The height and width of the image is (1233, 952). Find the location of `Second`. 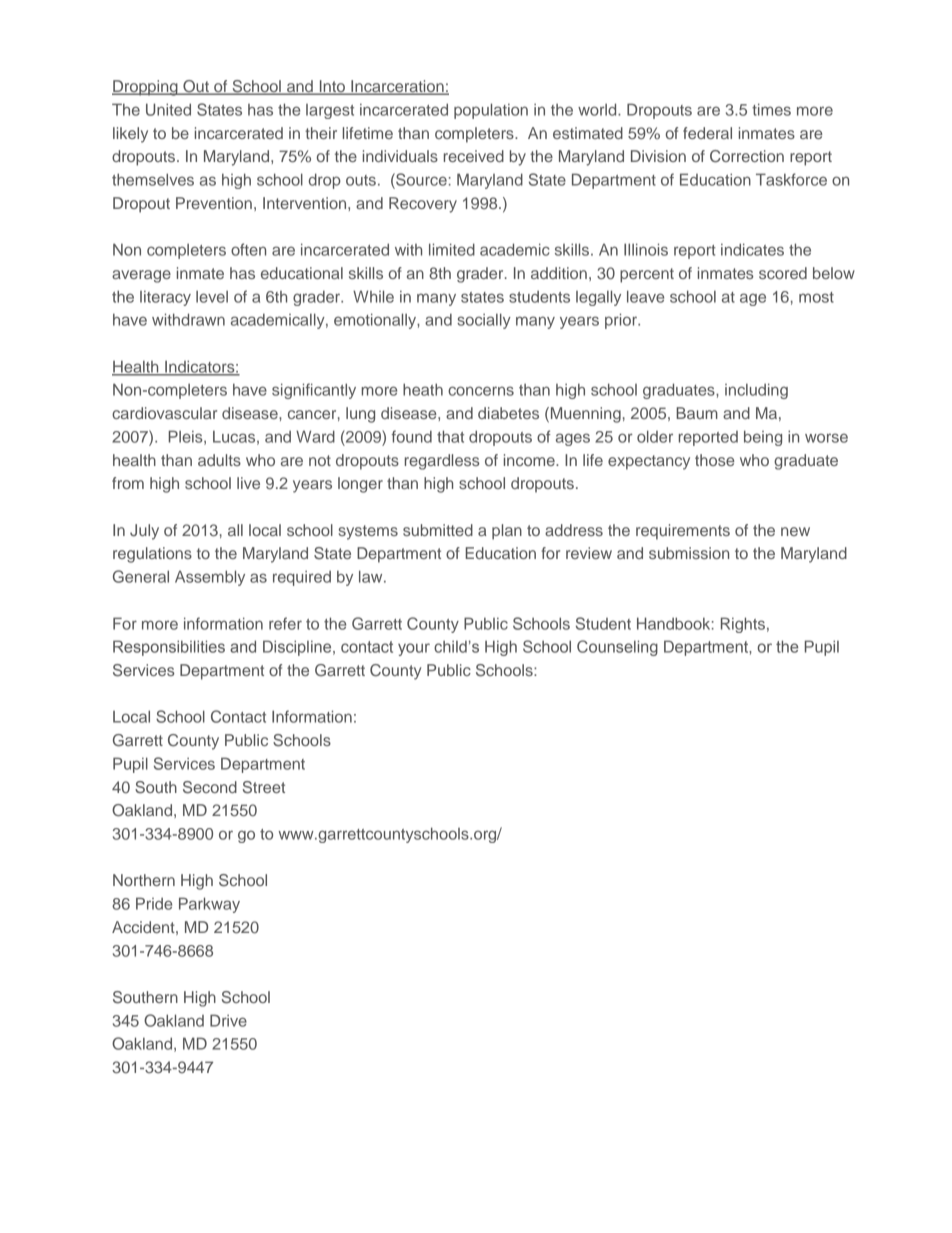

Second is located at coordinates (210, 787).
